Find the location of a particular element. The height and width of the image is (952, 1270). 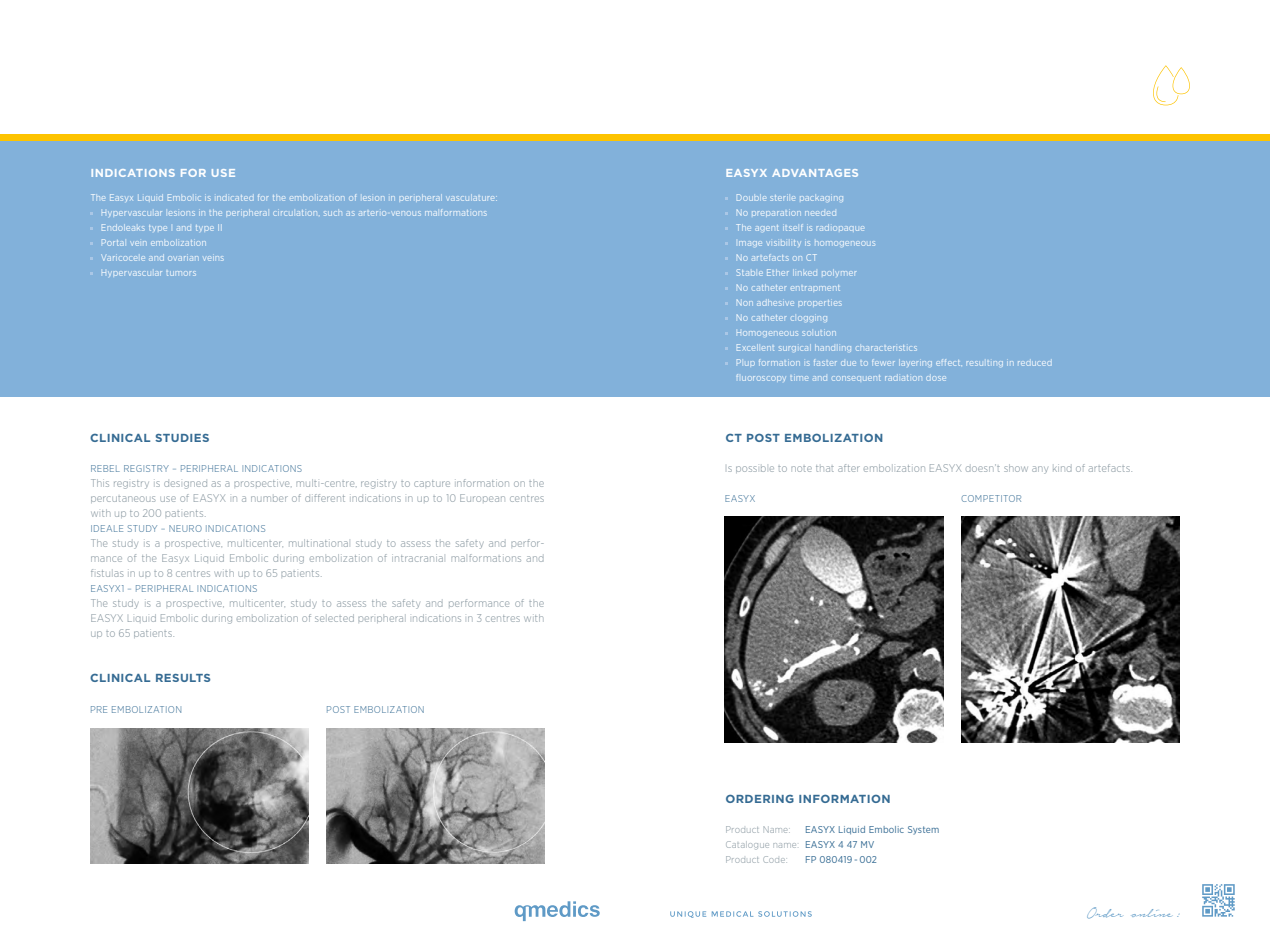

online is located at coordinates (1151, 913).
